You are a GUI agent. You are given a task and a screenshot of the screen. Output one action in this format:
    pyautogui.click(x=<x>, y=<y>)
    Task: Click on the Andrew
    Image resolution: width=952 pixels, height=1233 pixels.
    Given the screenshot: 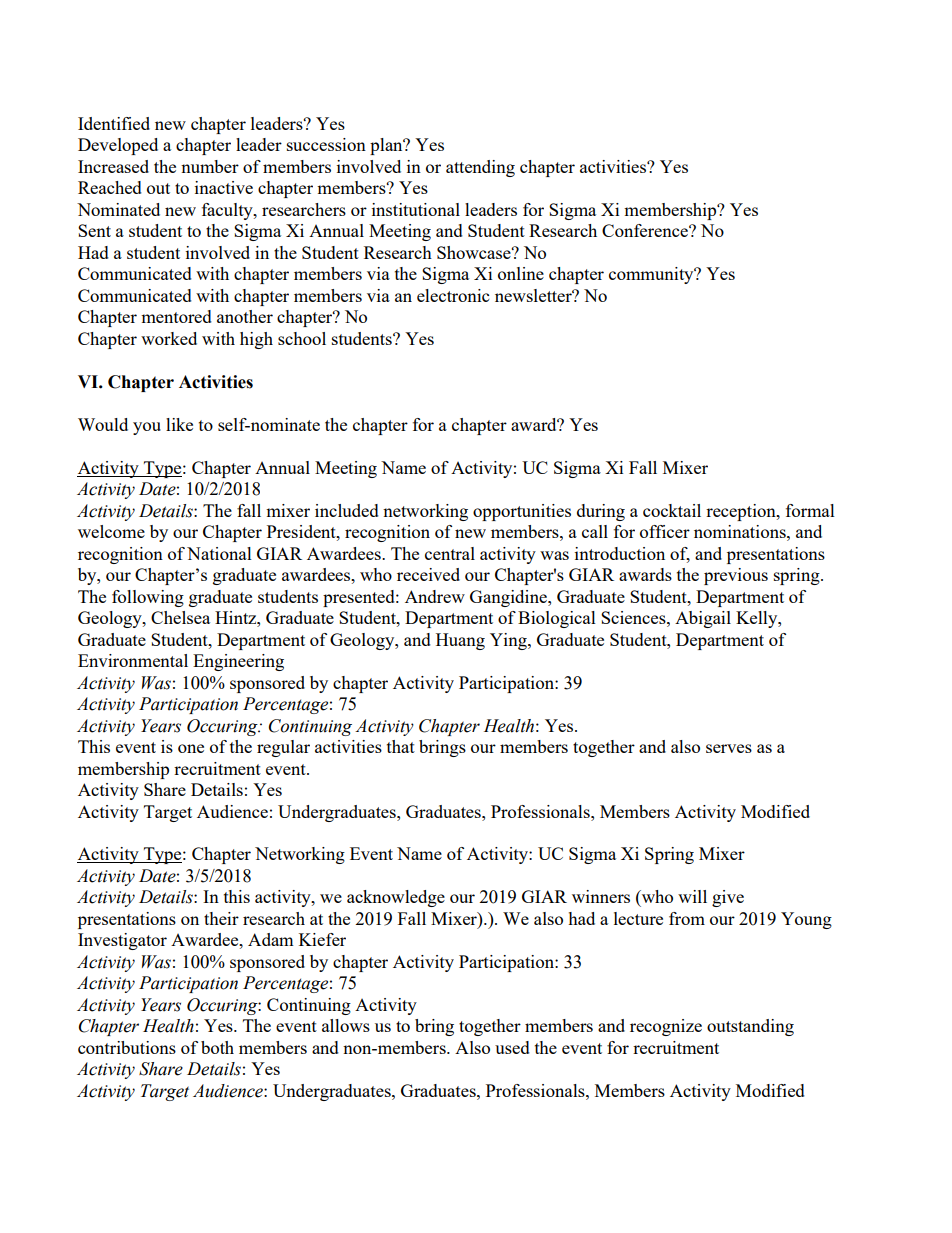 What is the action you would take?
    pyautogui.click(x=435, y=596)
